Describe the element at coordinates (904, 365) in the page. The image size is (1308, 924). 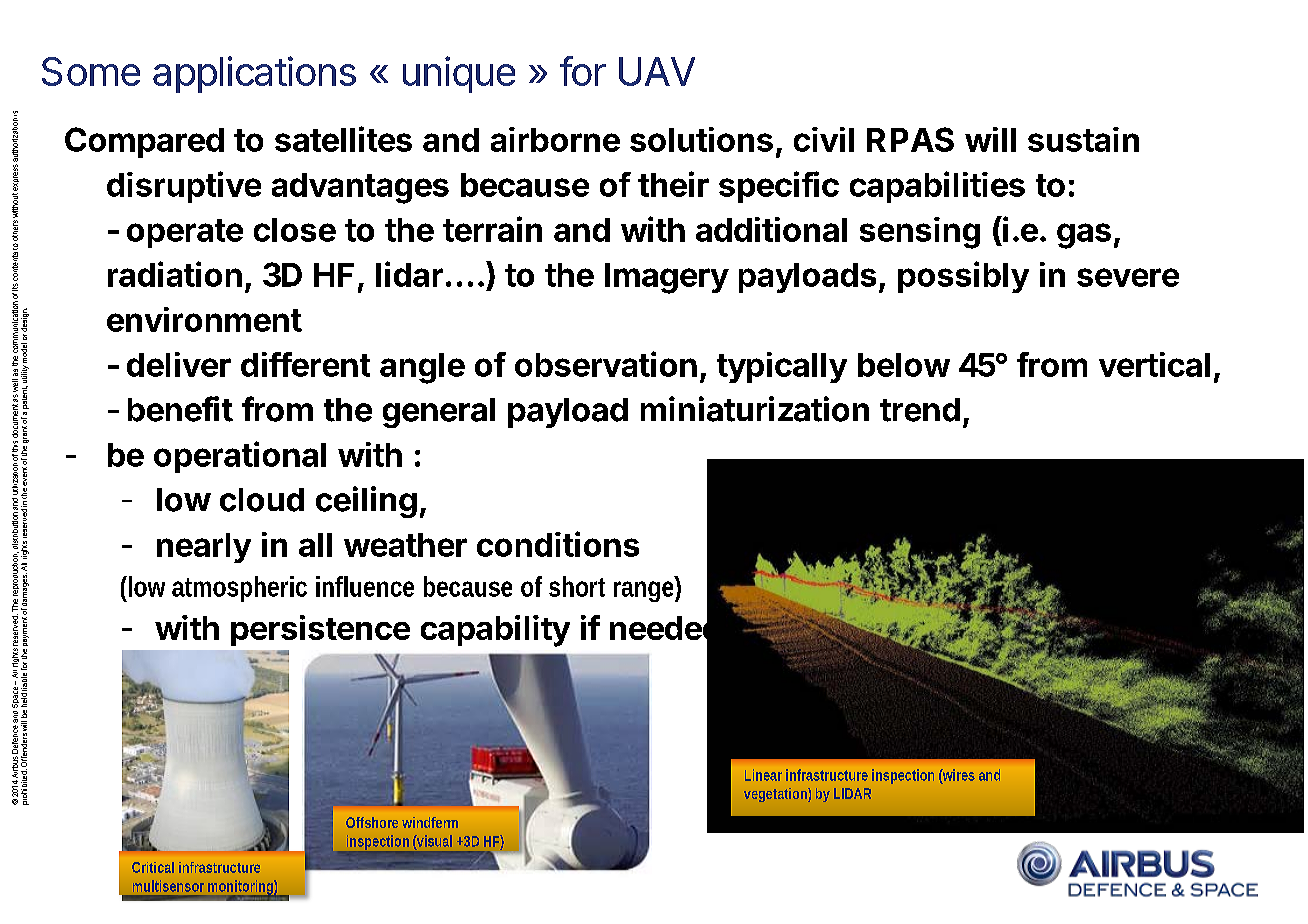
I see `below` at that location.
